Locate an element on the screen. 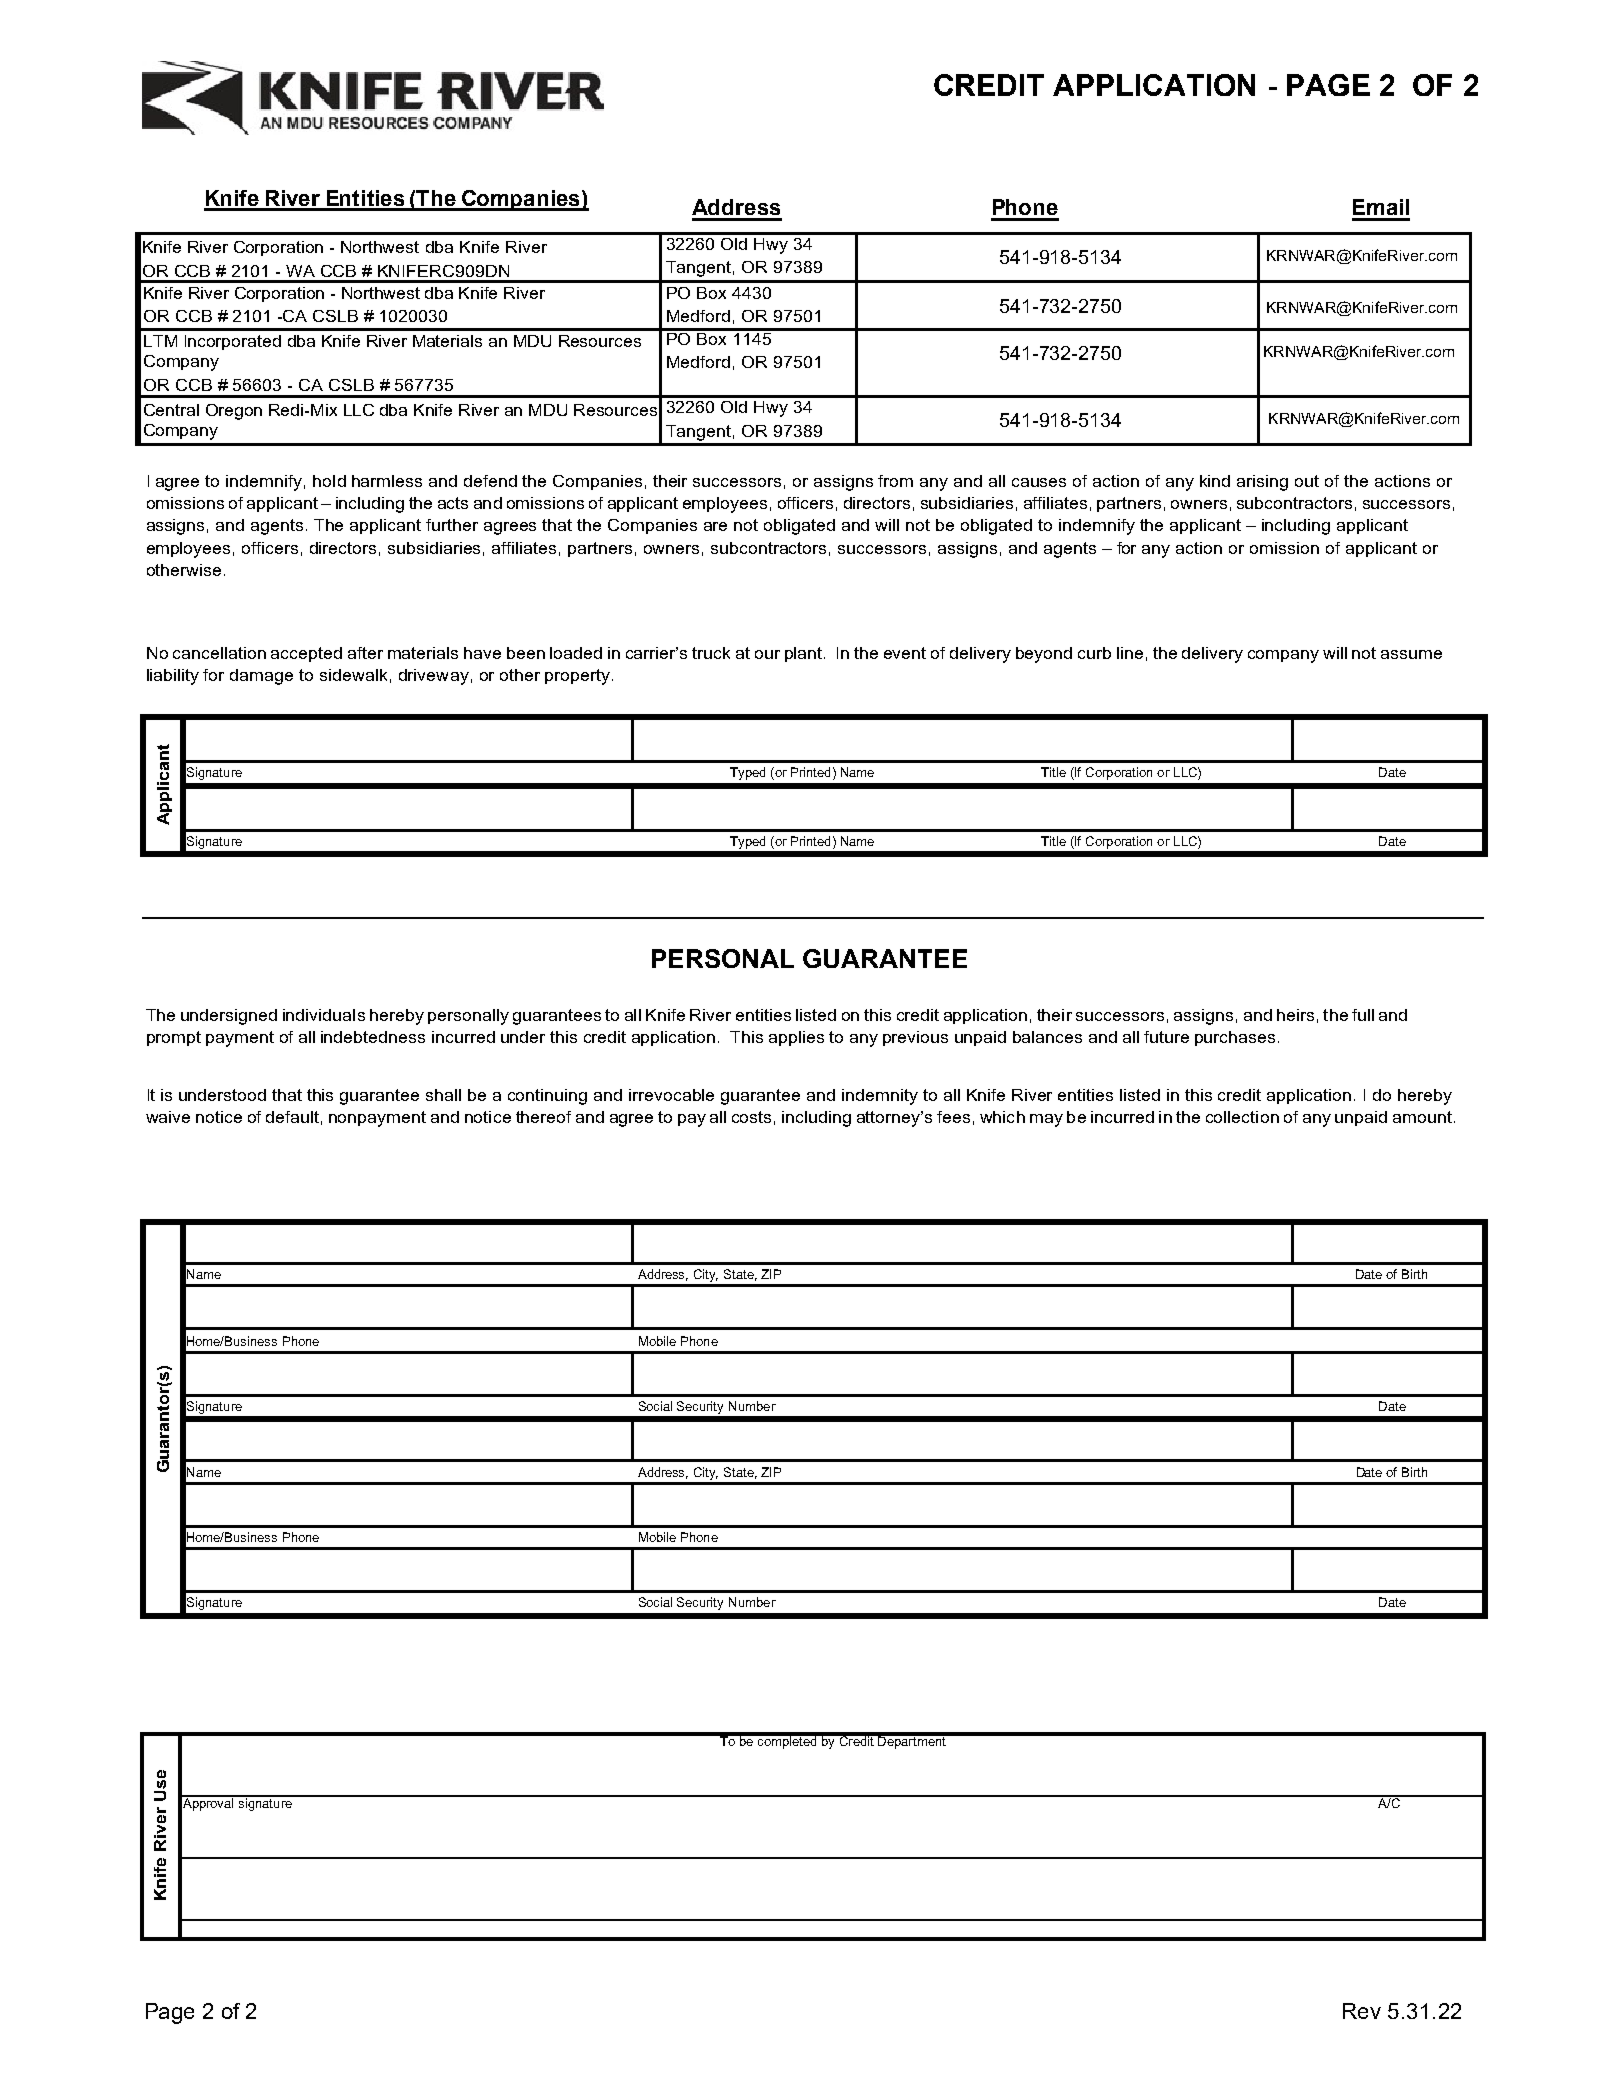 The width and height of the screenshot is (1604, 2076). out is located at coordinates (1307, 481).
